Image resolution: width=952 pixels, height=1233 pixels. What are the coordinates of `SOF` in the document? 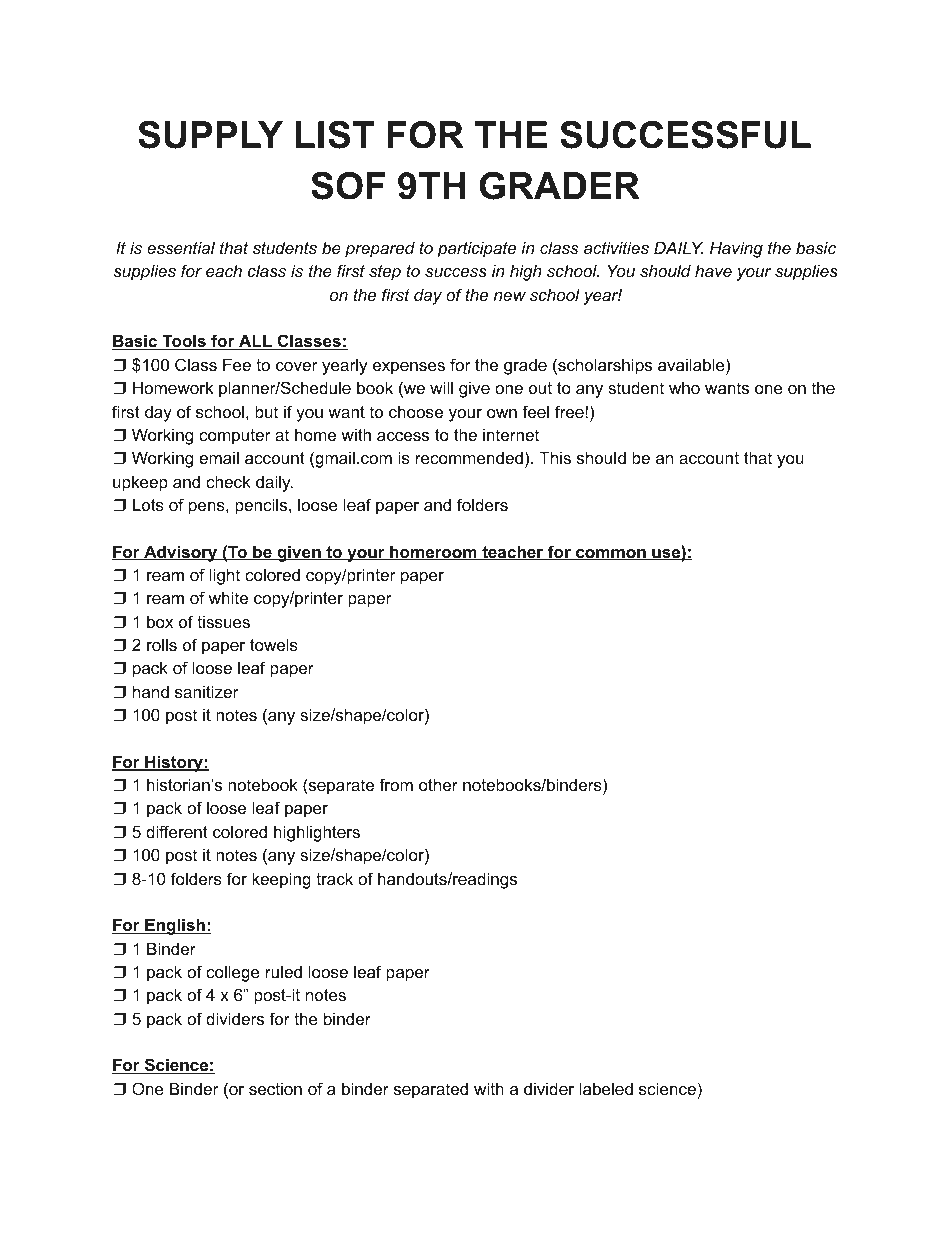 It's located at (348, 186).
